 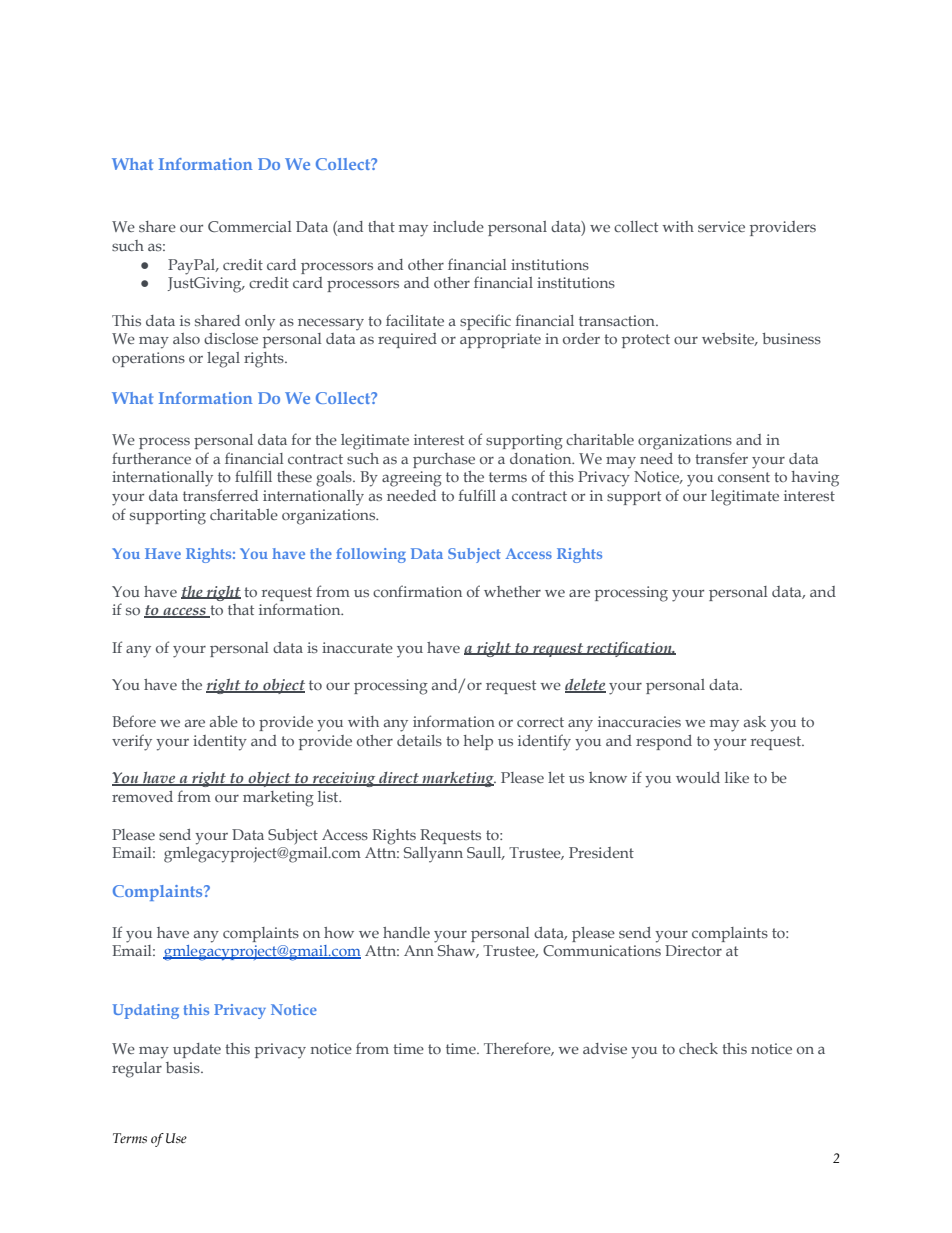 What do you see at coordinates (357, 647) in the screenshot?
I see `inaccurate` at bounding box center [357, 647].
